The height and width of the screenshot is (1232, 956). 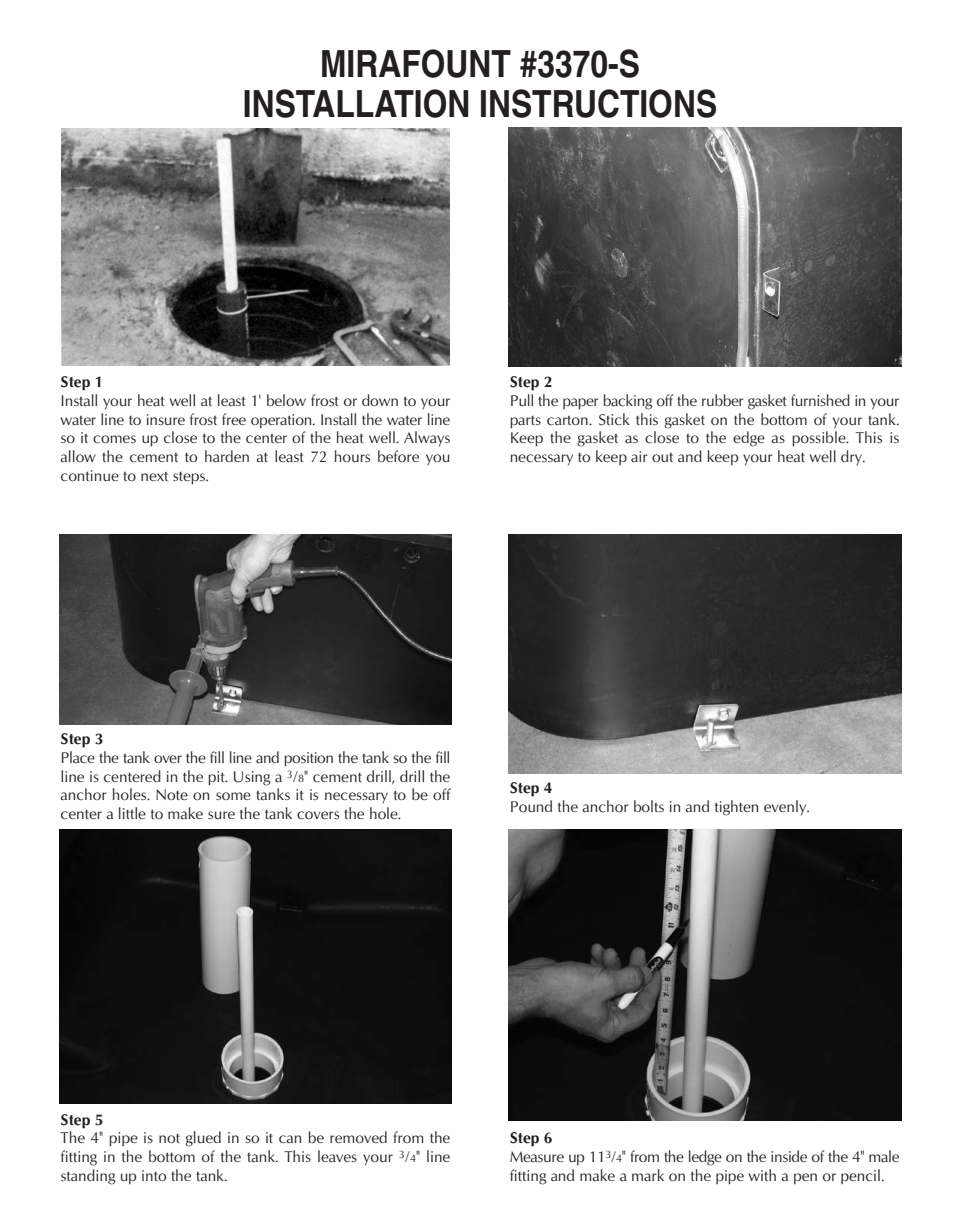 I want to click on below, so click(x=286, y=400).
